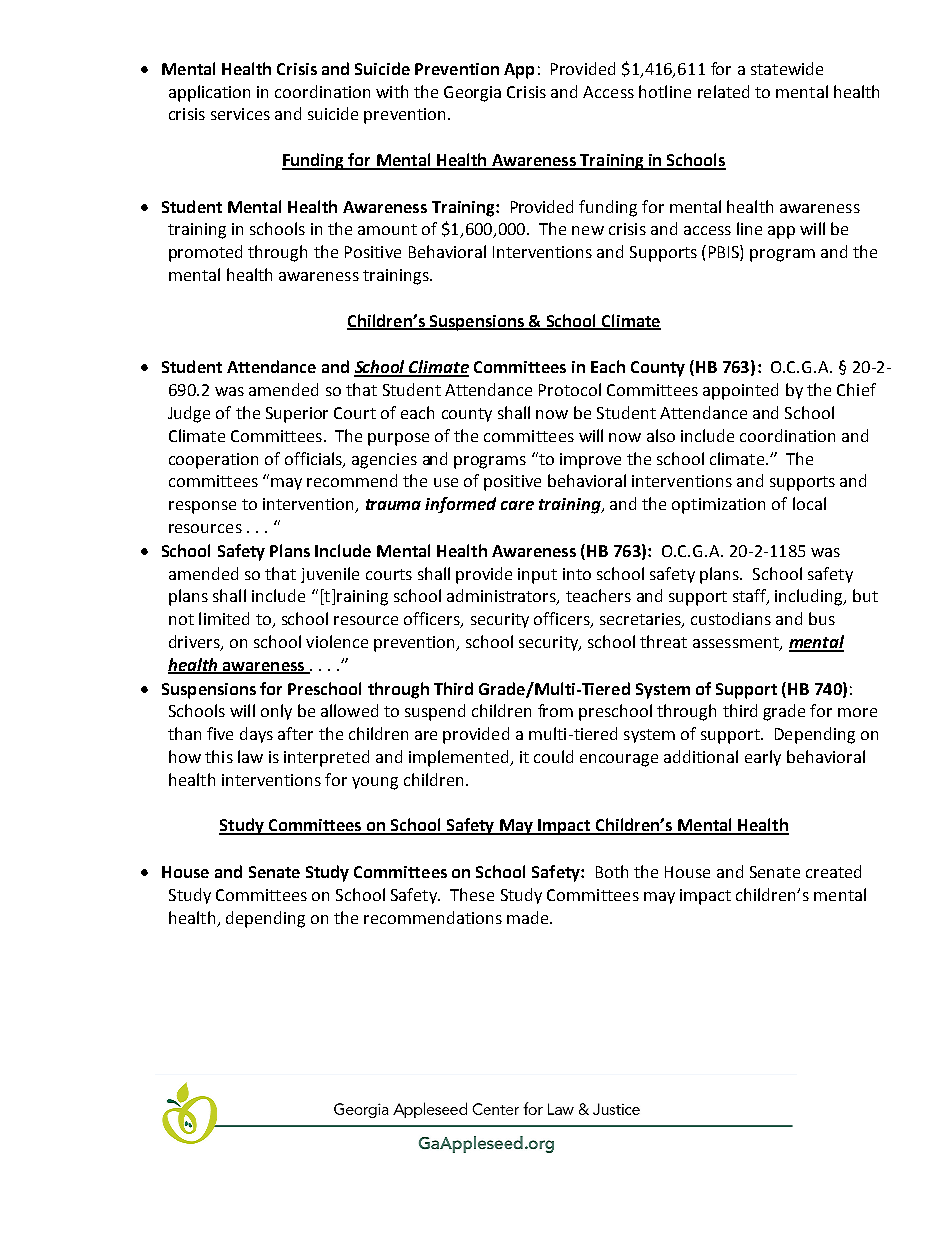 This screenshot has width=952, height=1233. Describe the element at coordinates (529, 917) in the screenshot. I see `made` at that location.
